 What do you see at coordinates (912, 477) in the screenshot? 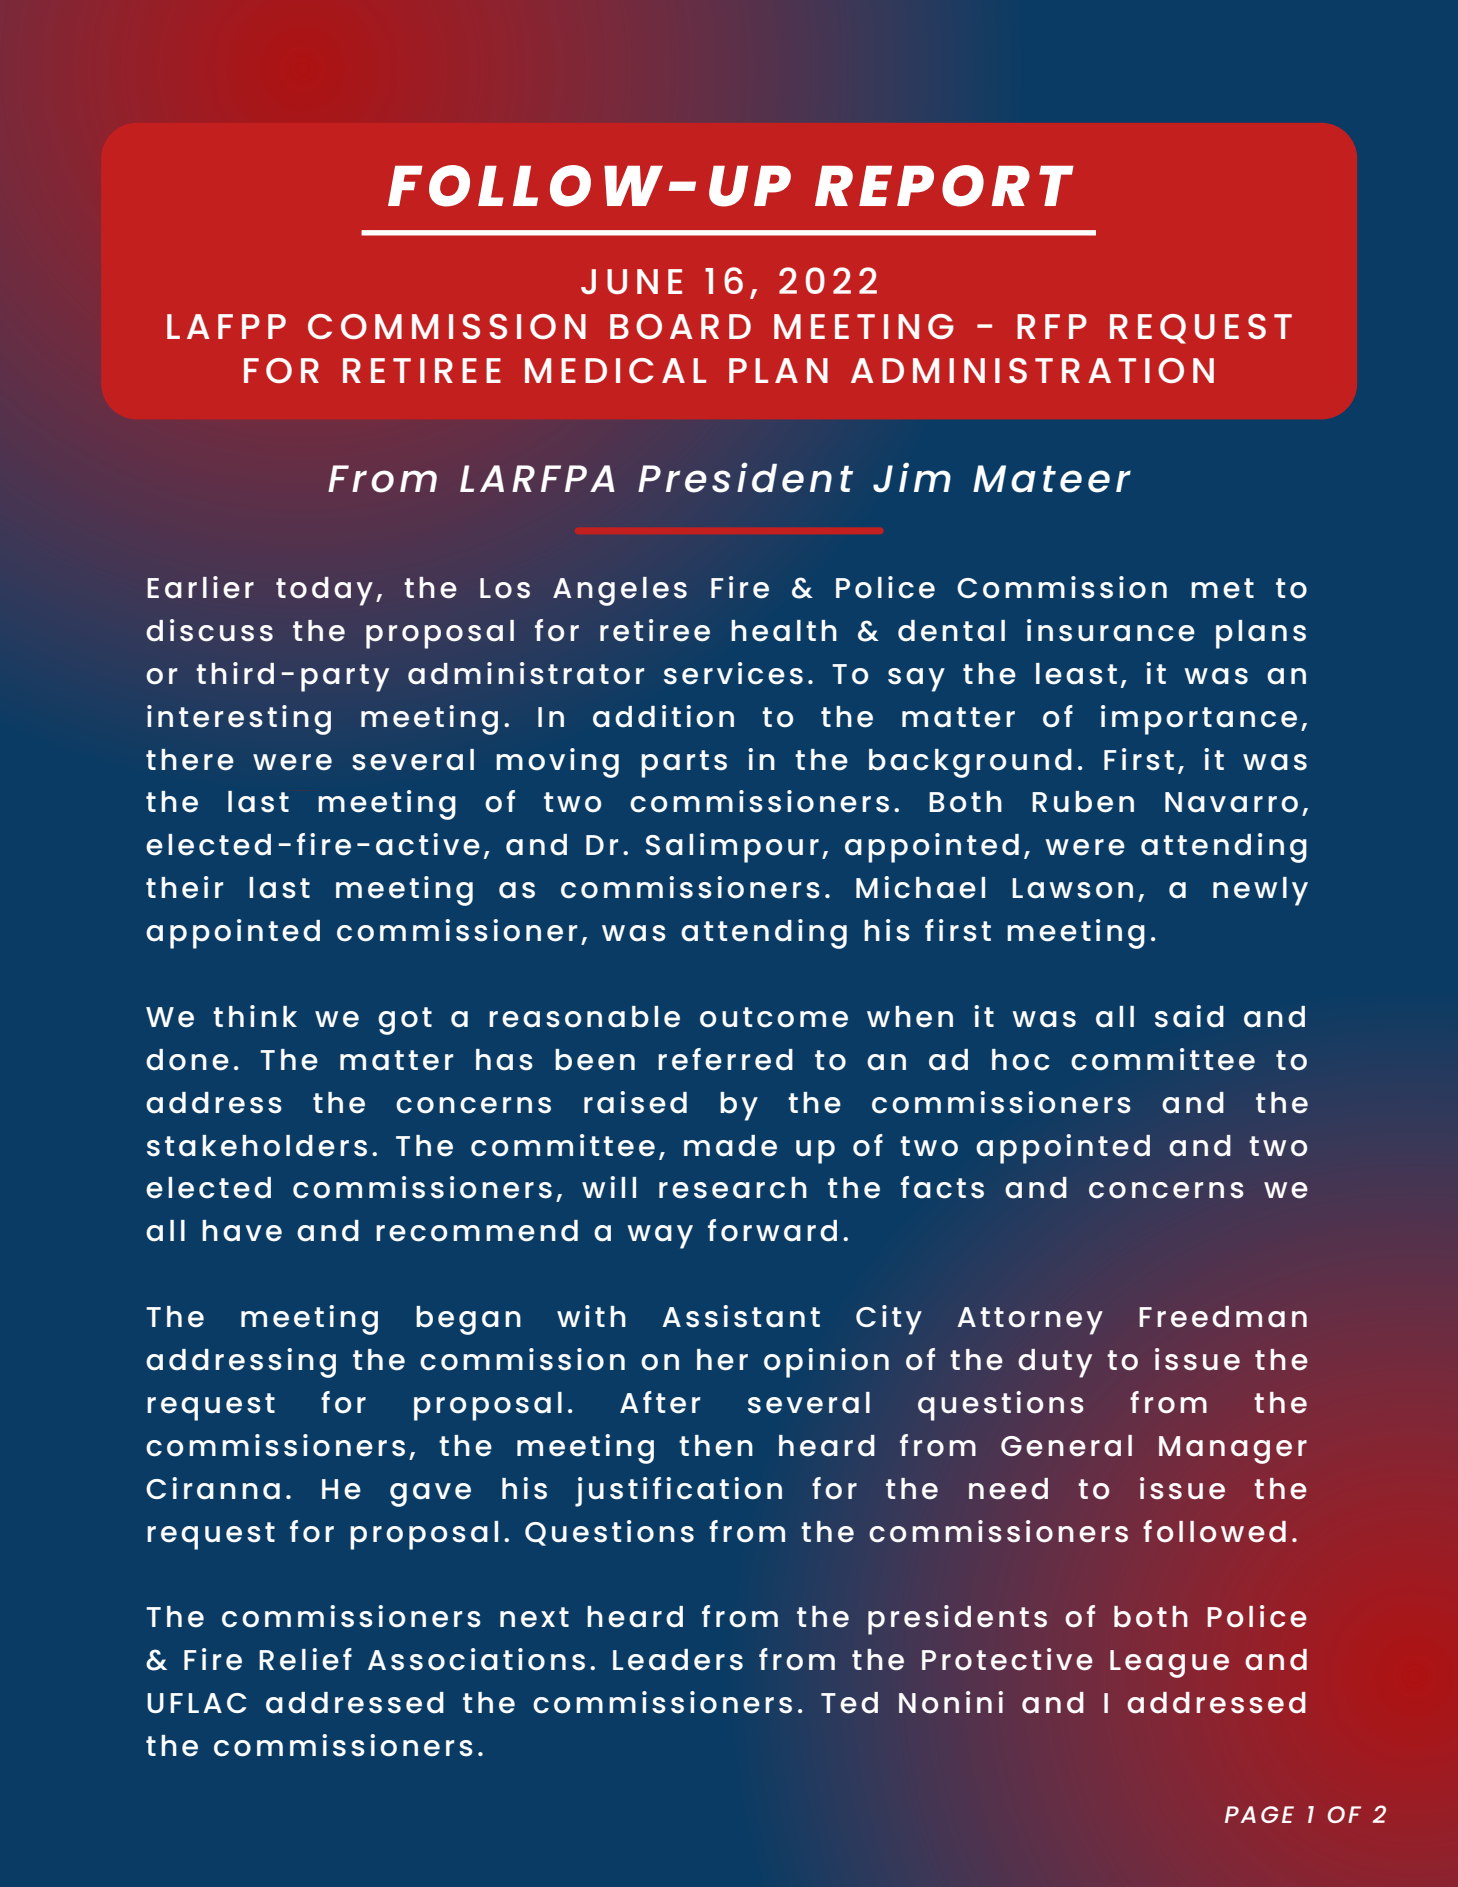
I see `Jim` at bounding box center [912, 477].
